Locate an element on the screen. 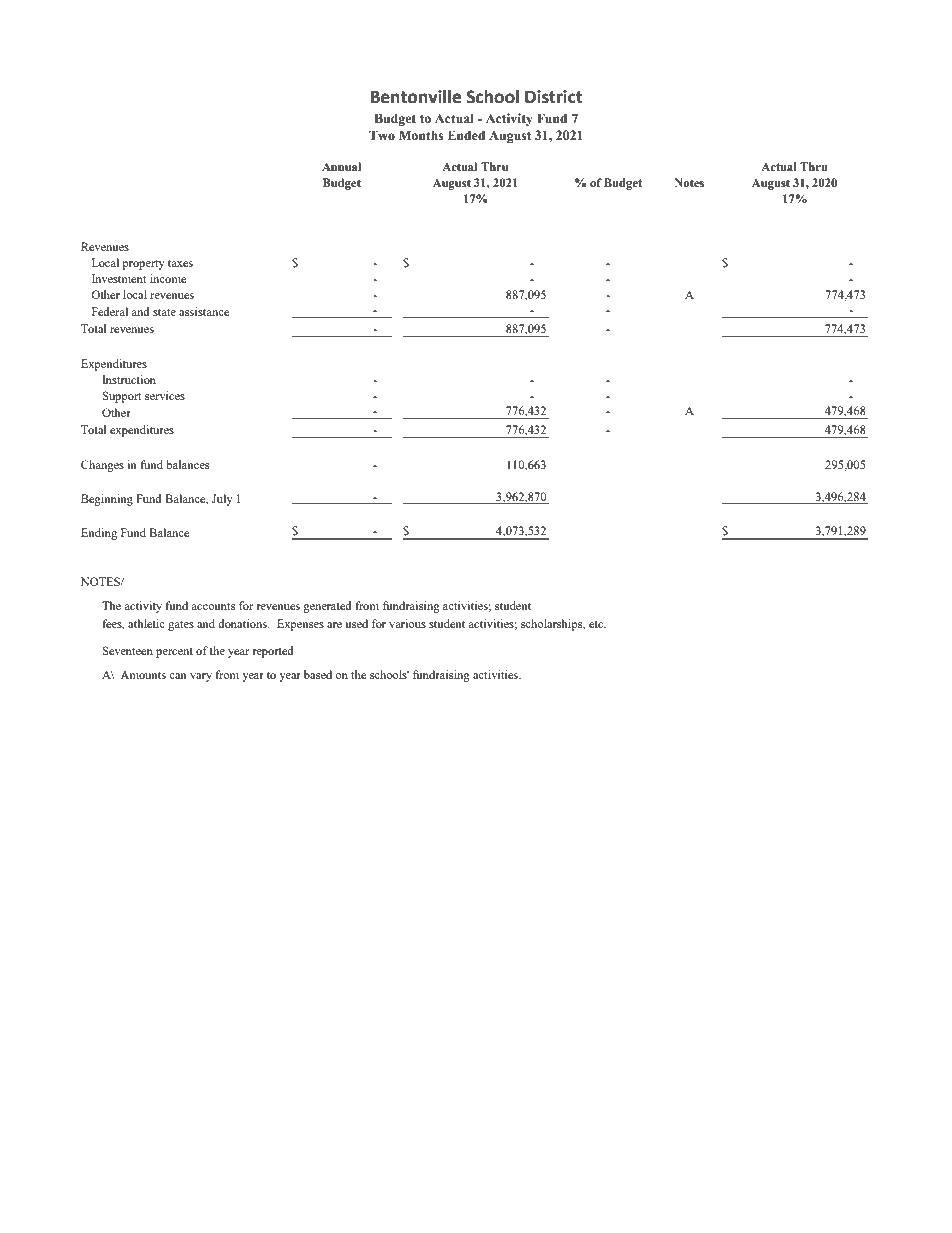 Image resolution: width=952 pixels, height=1233 pixels. Ended is located at coordinates (466, 135).
